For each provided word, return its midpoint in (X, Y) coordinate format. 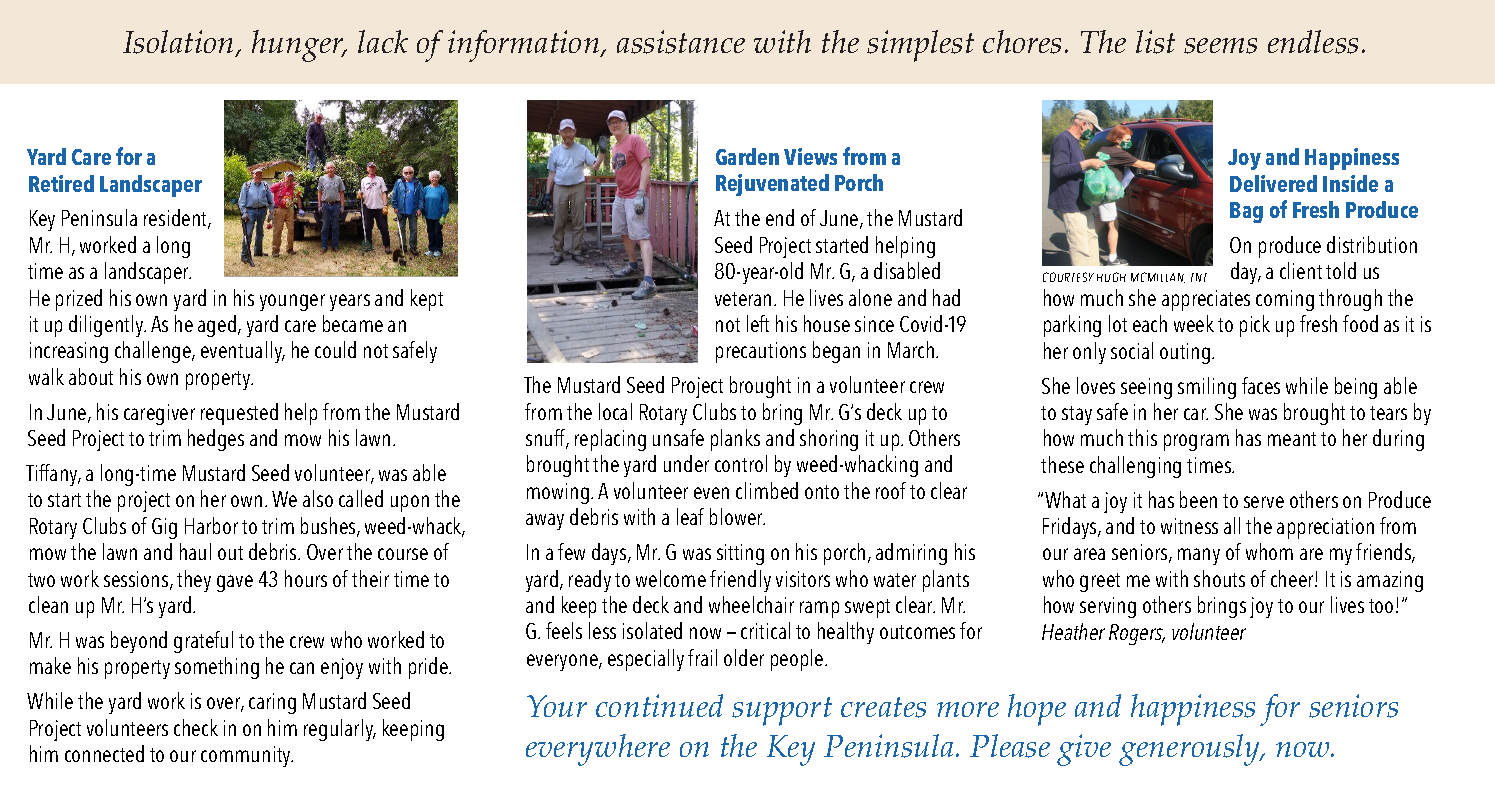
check (196, 727)
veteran (743, 299)
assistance (681, 42)
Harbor (211, 525)
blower (737, 516)
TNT (1199, 277)
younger (292, 302)
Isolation (178, 42)
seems (1220, 46)
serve (1264, 502)
